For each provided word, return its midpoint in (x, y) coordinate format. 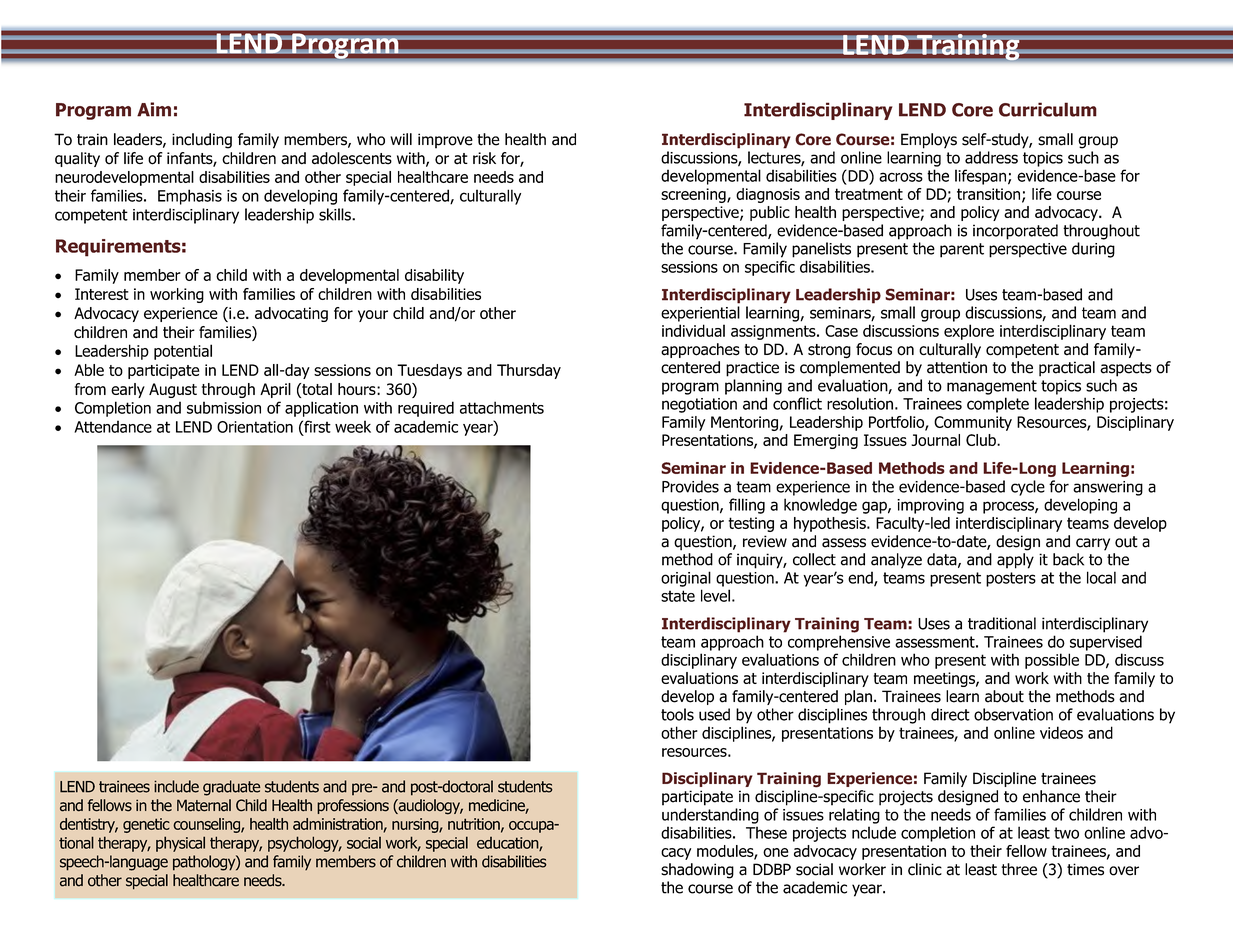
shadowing (697, 871)
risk (484, 158)
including (202, 141)
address (991, 157)
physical (180, 844)
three (1019, 869)
